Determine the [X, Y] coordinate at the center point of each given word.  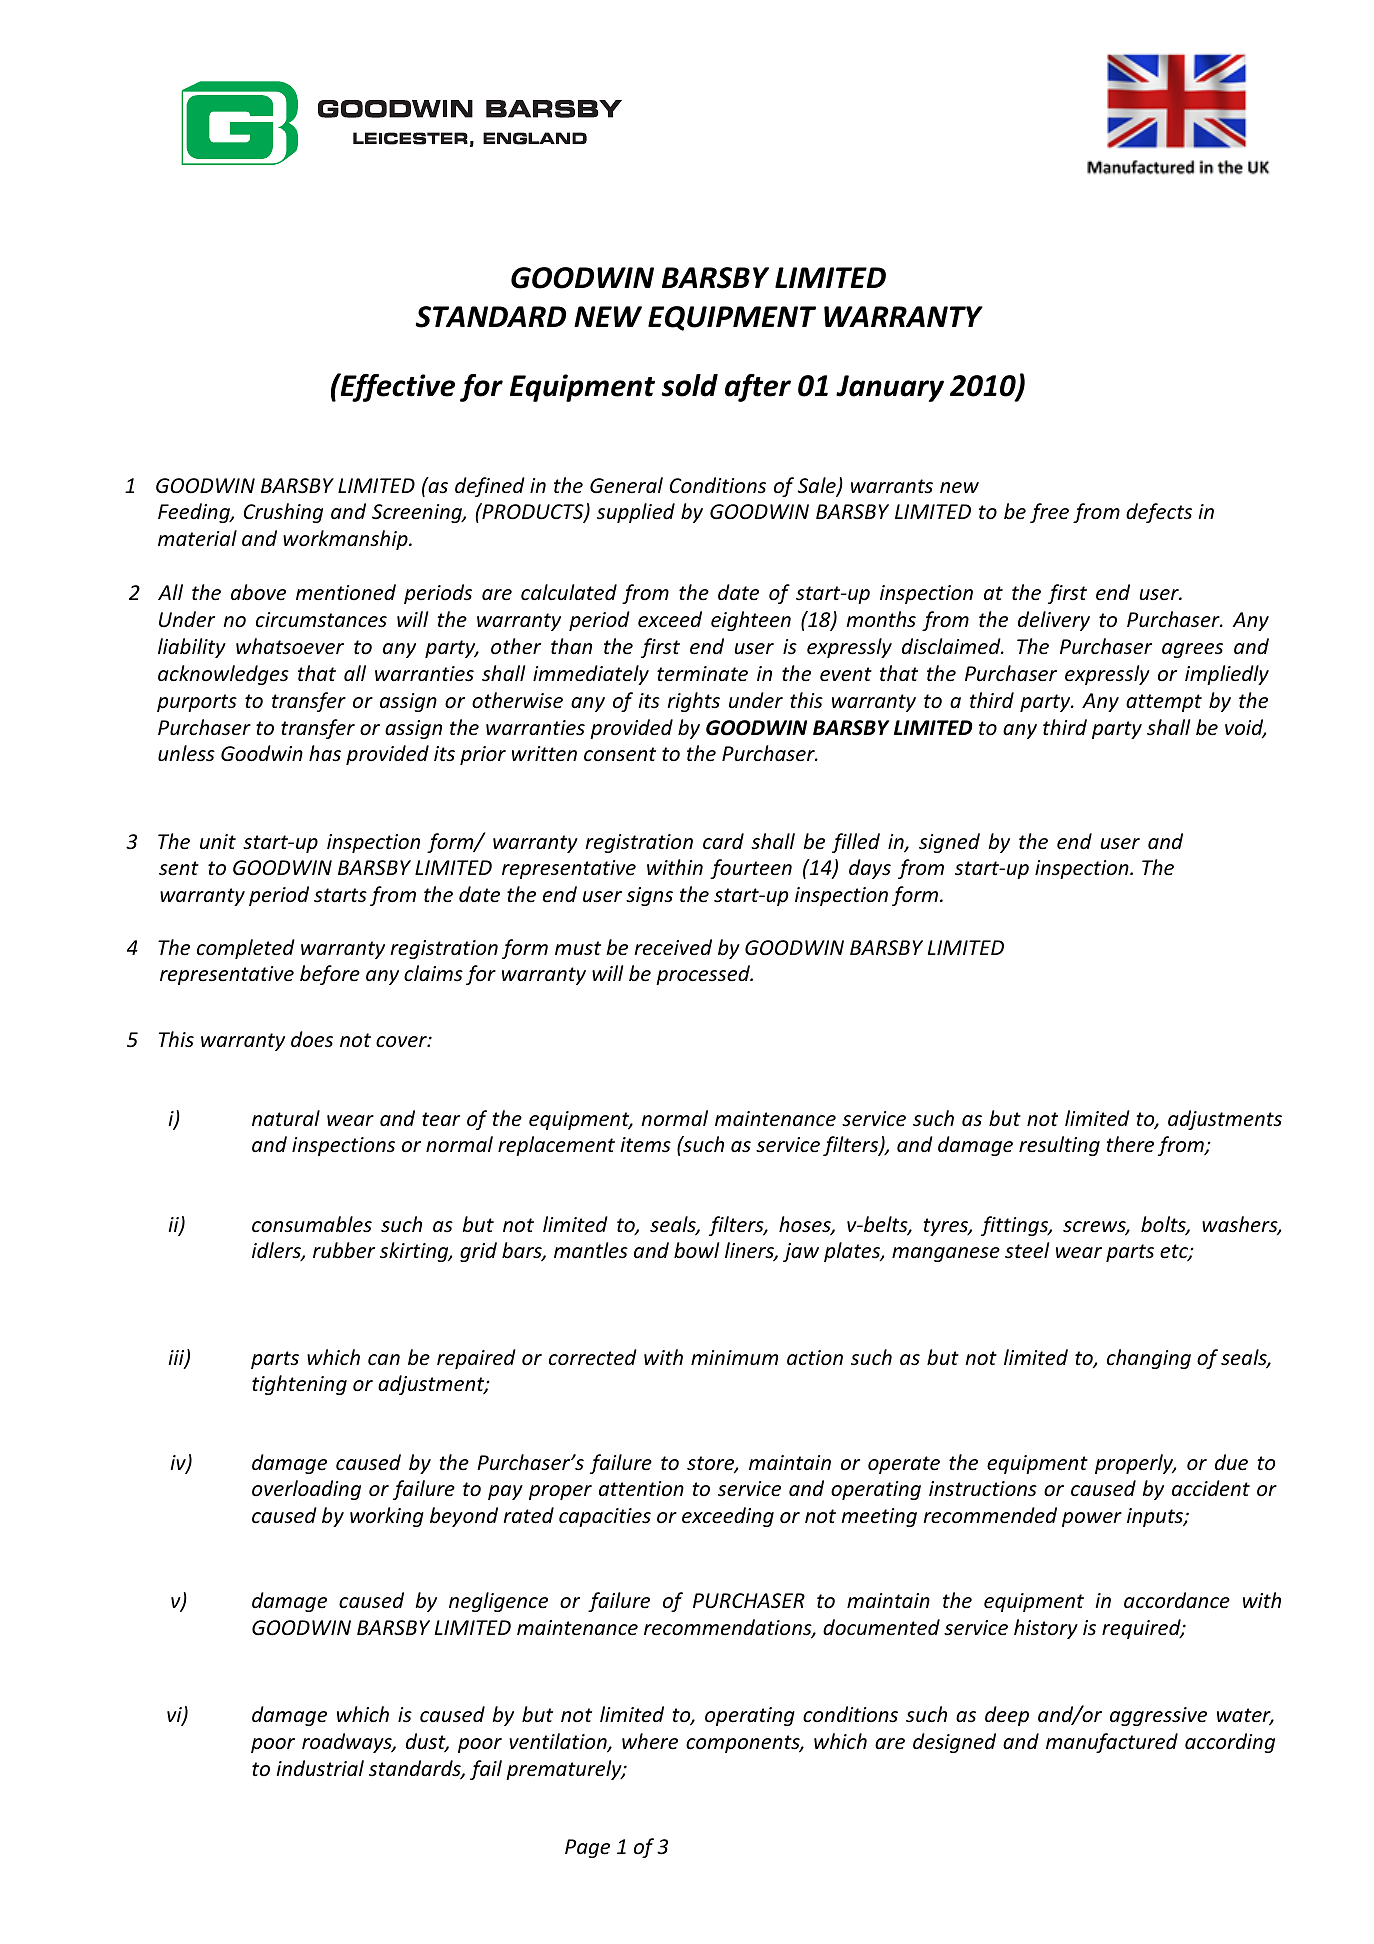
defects [1159, 513]
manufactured [1112, 1743]
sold [689, 385]
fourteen [751, 869]
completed [246, 949]
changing [1149, 1359]
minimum [734, 1357]
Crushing [283, 513]
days [870, 869]
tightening [299, 1385]
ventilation [559, 1742]
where [650, 1741]
